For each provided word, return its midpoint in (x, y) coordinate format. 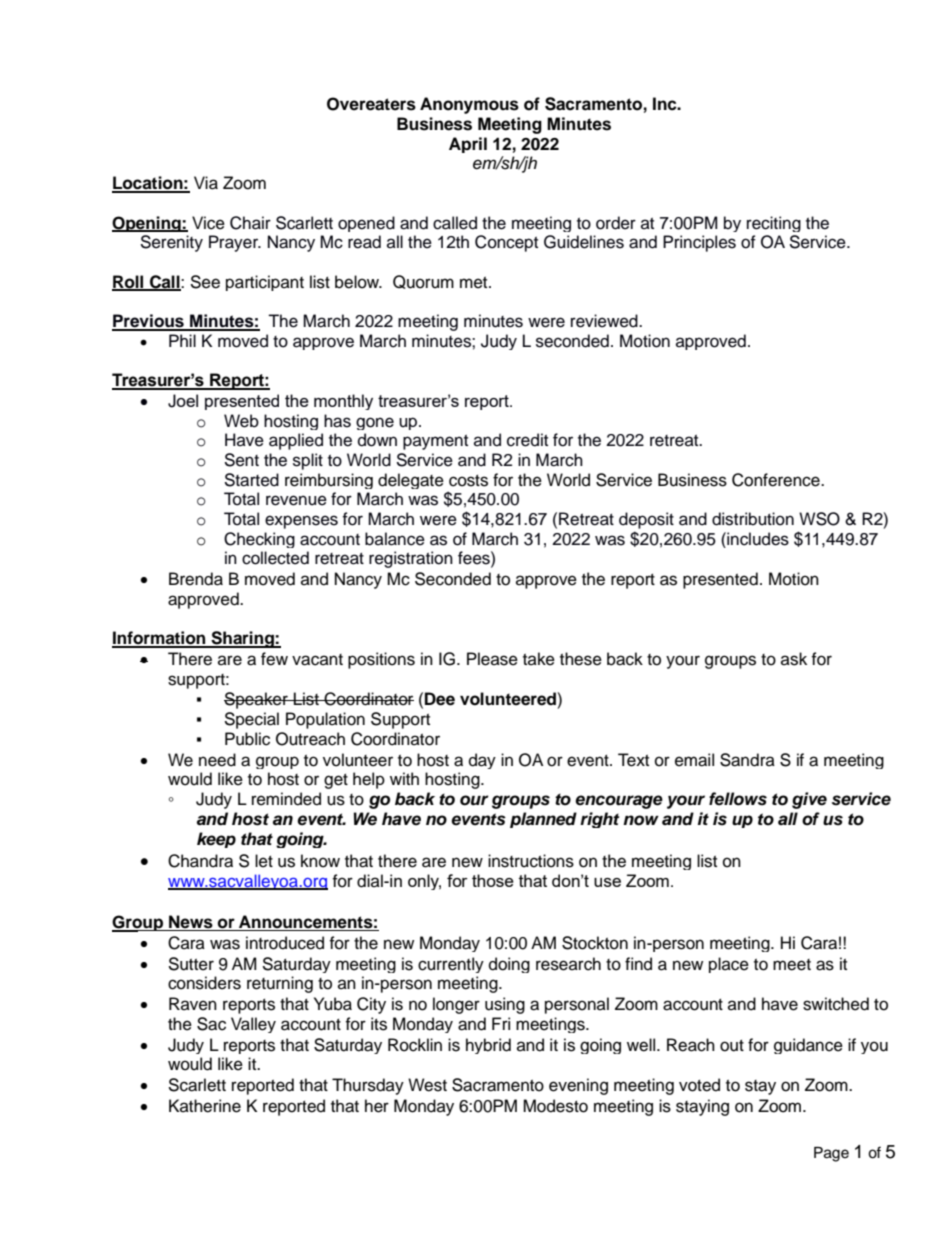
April (468, 145)
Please (492, 659)
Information (160, 639)
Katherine (205, 1106)
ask (794, 659)
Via (206, 183)
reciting (774, 224)
